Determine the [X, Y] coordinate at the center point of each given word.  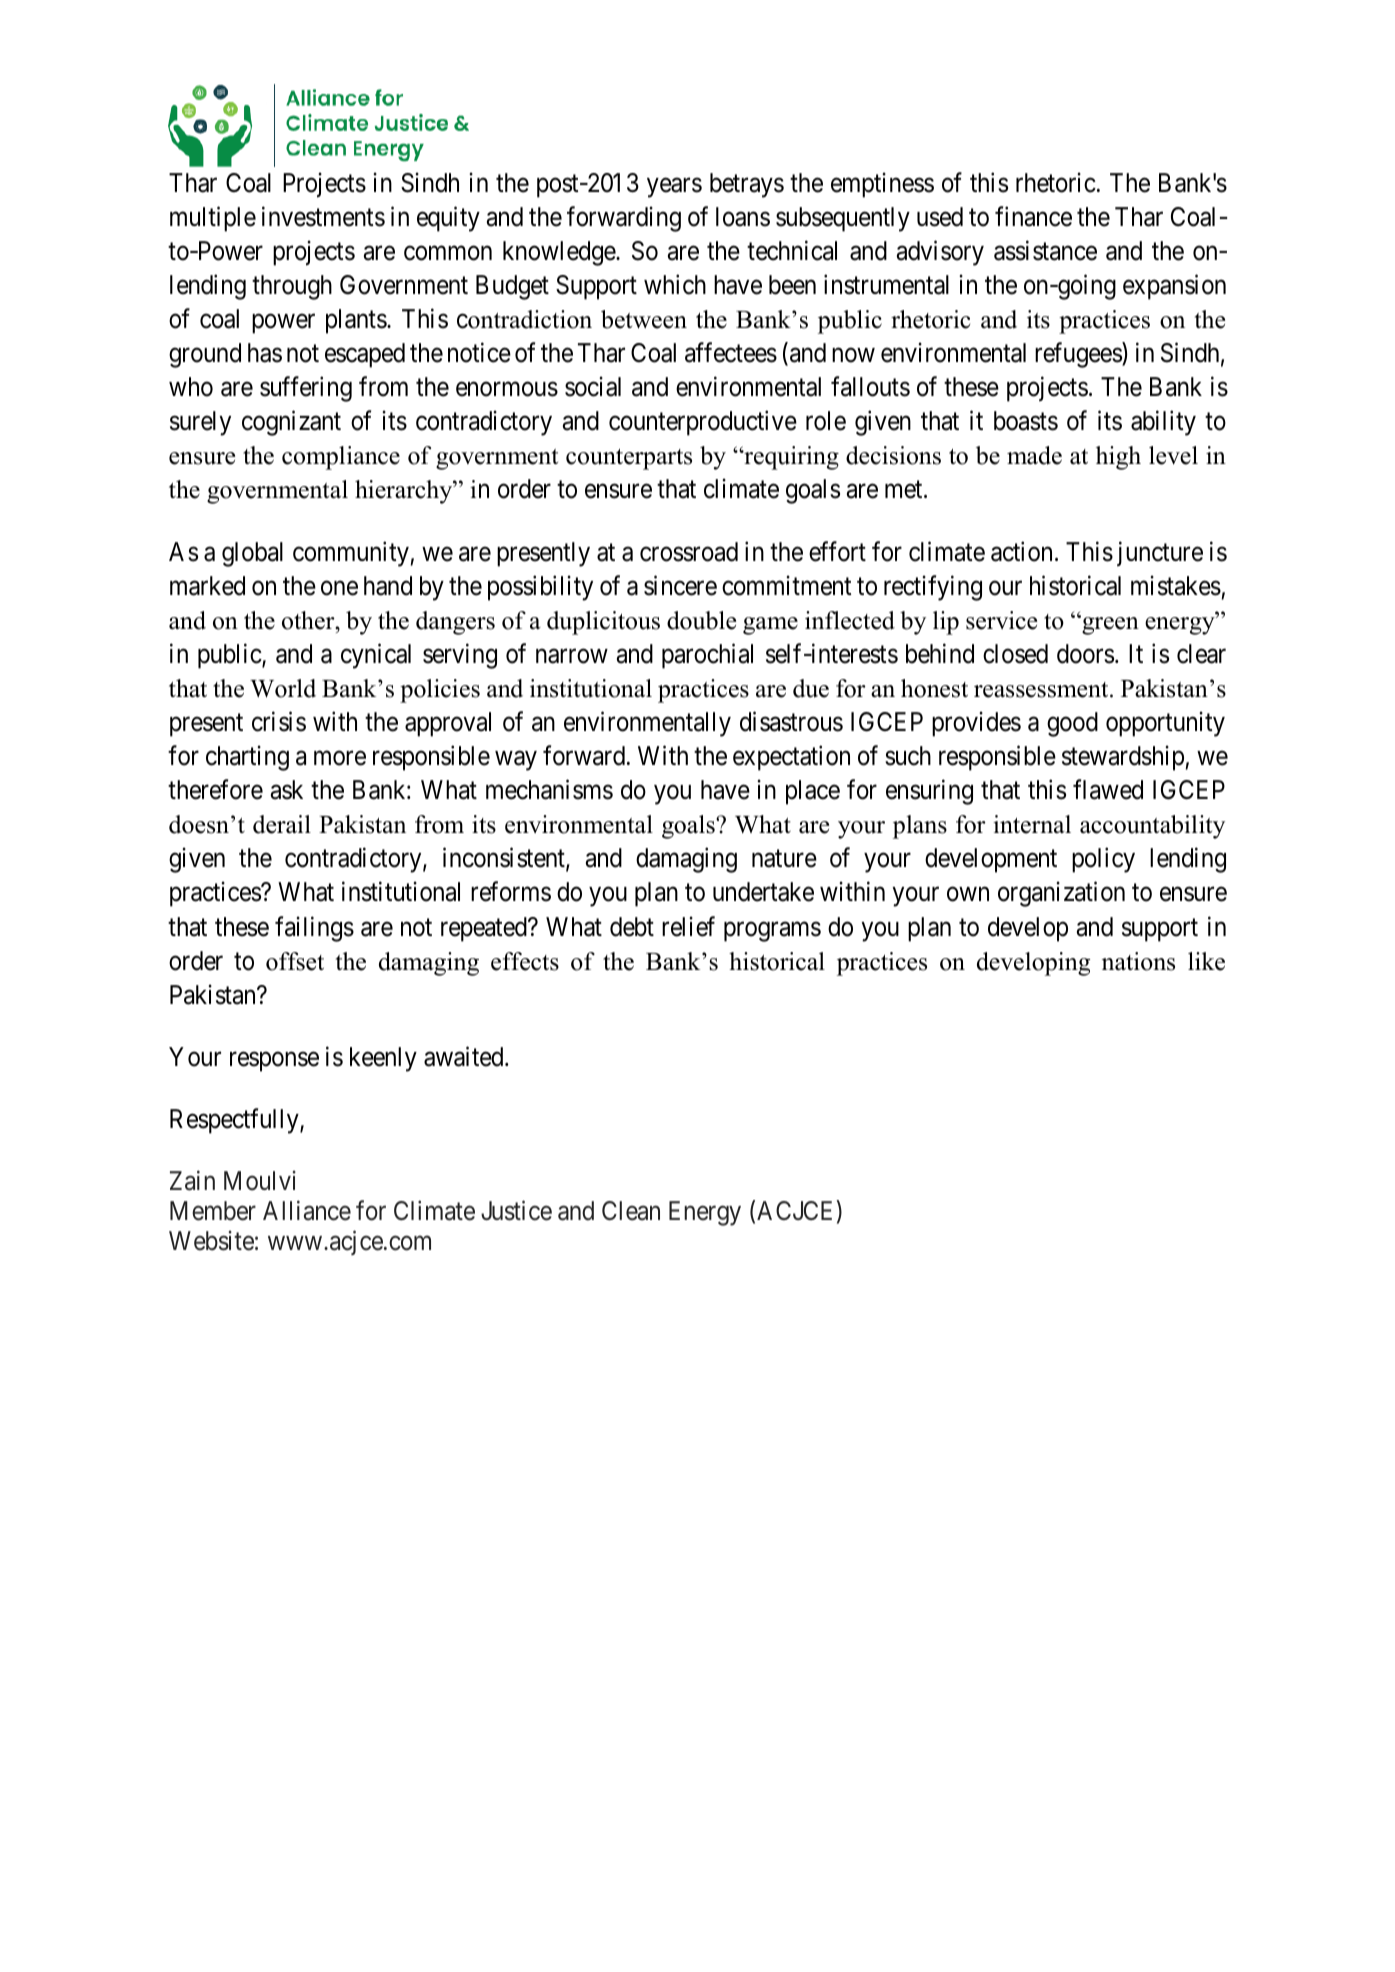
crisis [279, 721]
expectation [791, 758]
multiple [213, 219]
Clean [631, 1211]
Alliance [307, 1210]
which [675, 284]
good [1072, 724]
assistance [1045, 250]
